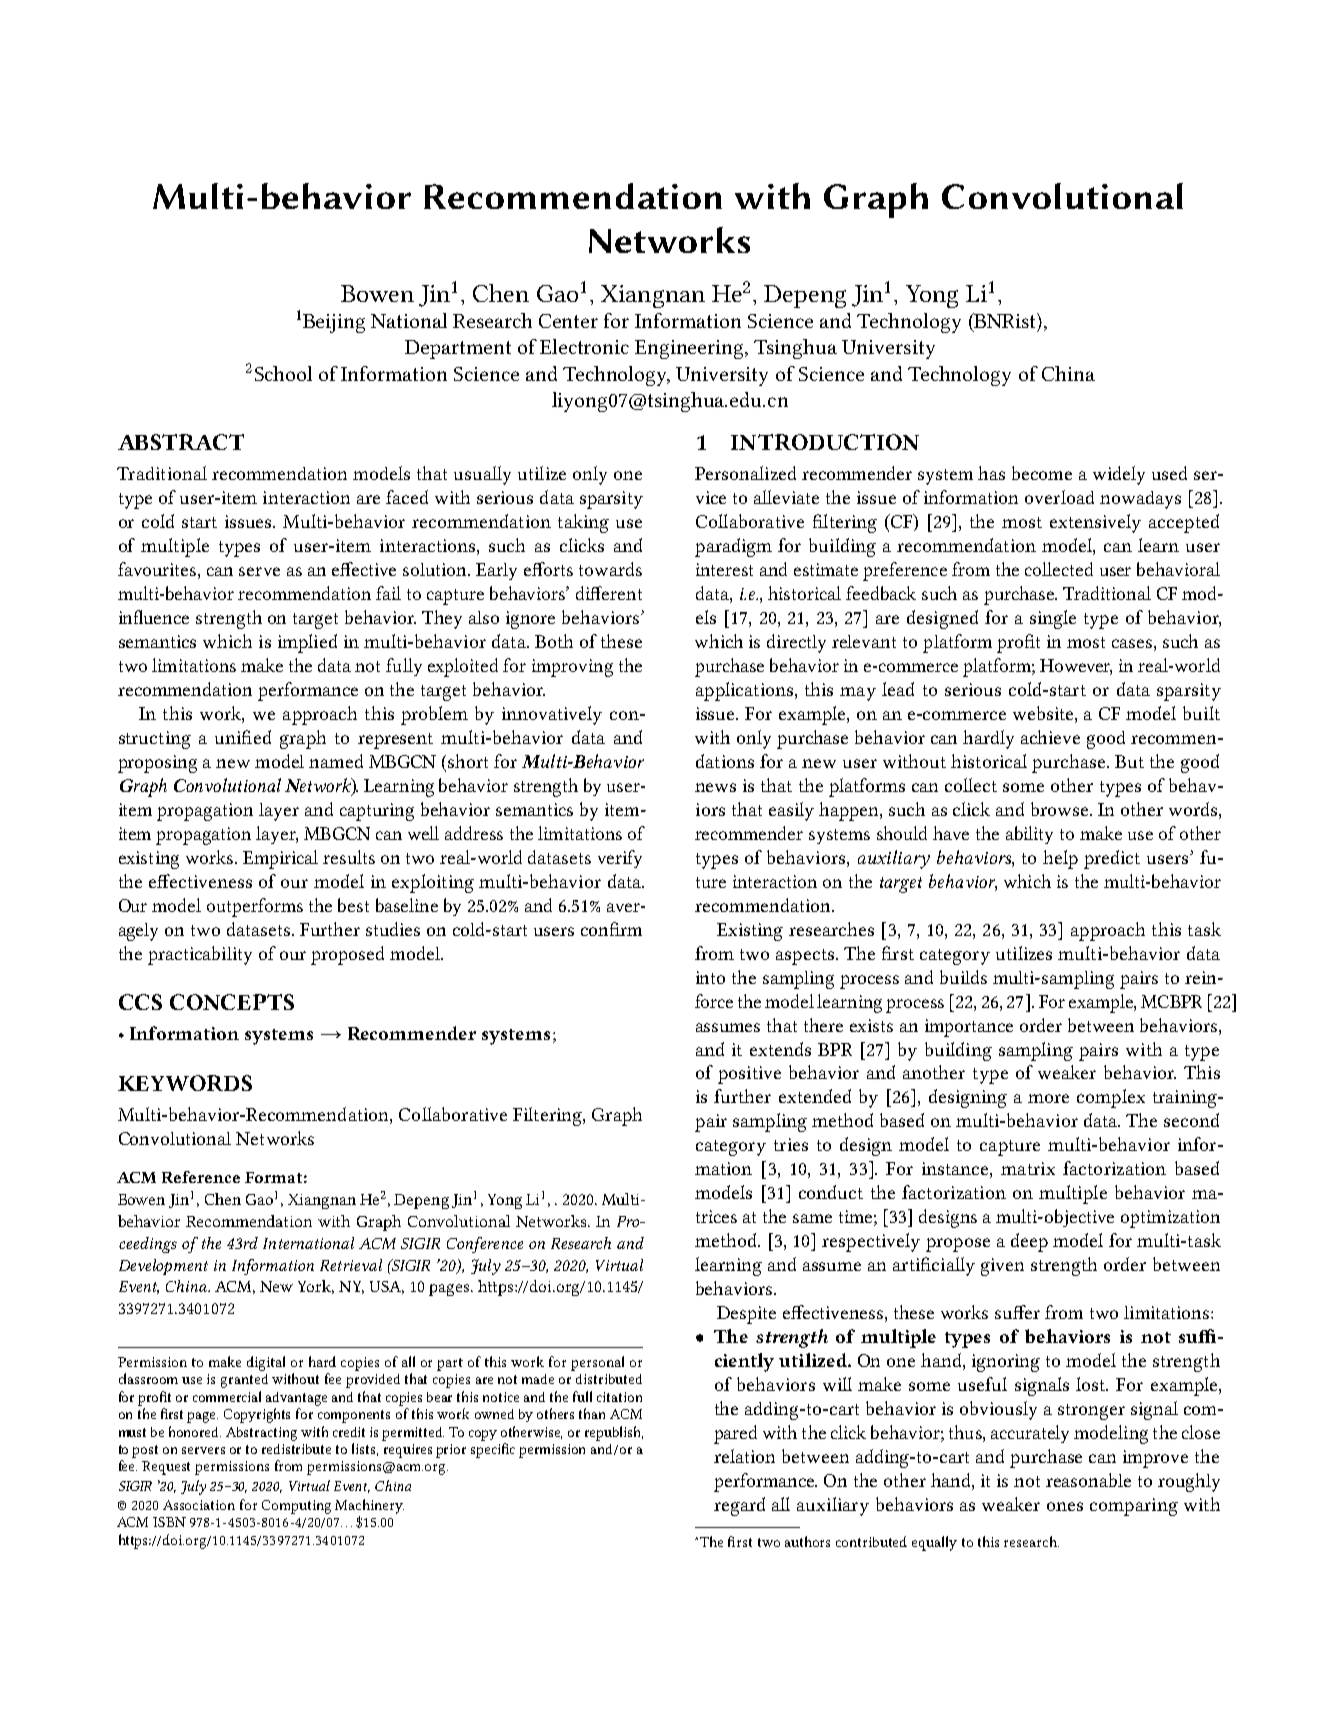 Image resolution: width=1338 pixels, height=1732 pixels. I want to click on news, so click(715, 787).
